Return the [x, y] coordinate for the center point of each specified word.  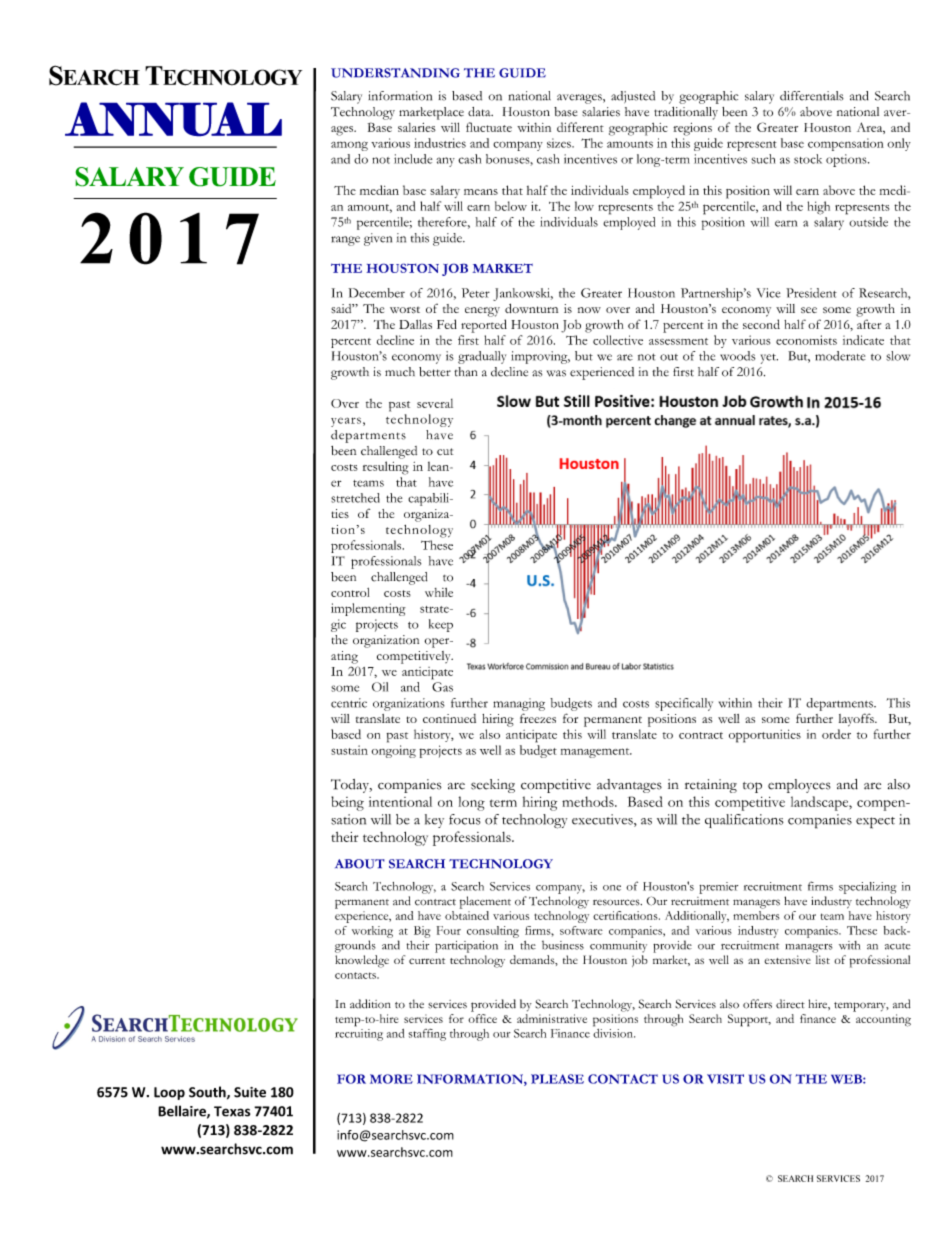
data [480, 111]
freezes [538, 718]
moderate [840, 356]
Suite [250, 1092]
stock [808, 159]
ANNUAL [173, 119]
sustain [349, 750]
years [346, 422]
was [556, 373]
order [836, 734]
